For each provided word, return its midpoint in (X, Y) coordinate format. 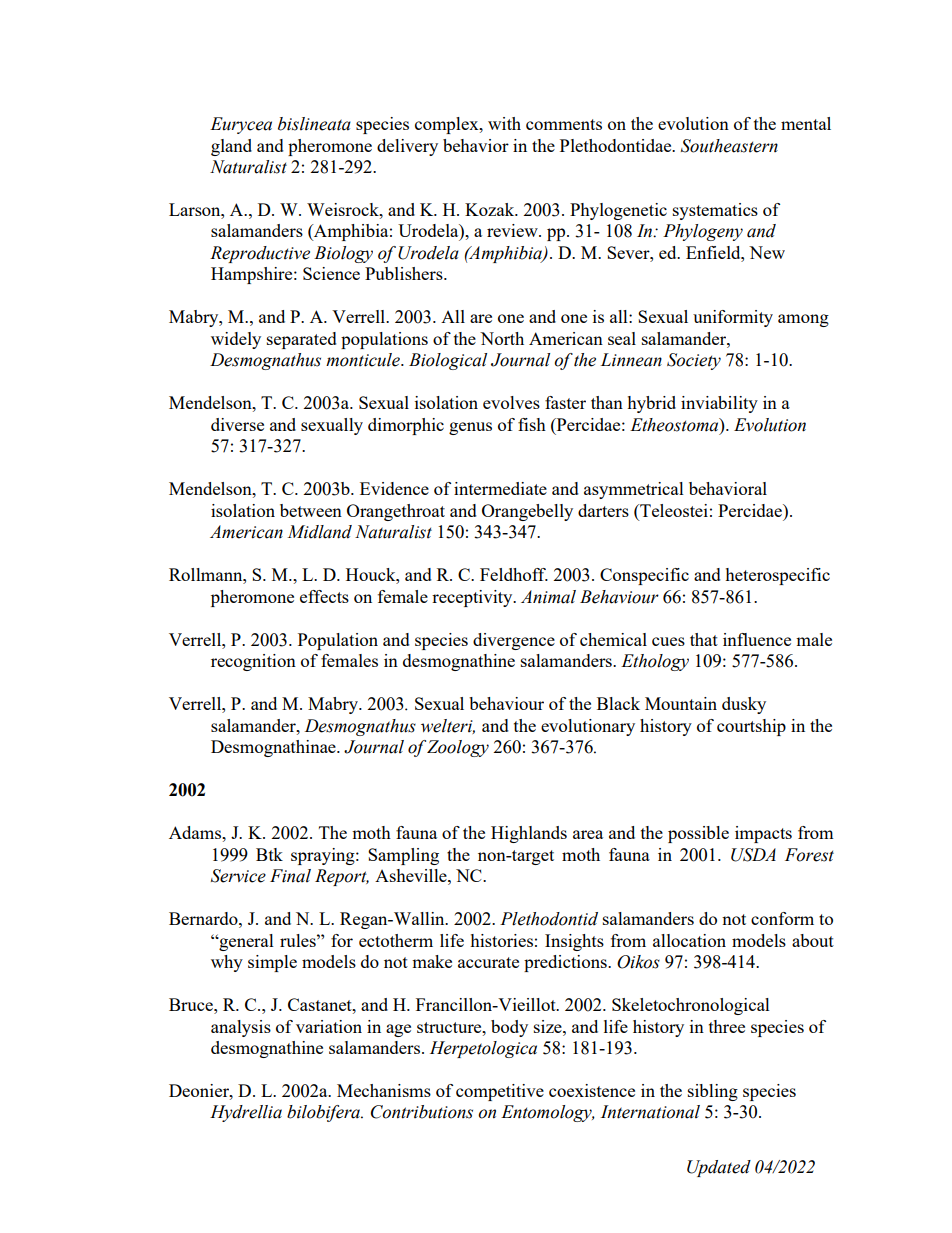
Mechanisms (384, 1090)
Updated (719, 1168)
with (504, 123)
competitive (500, 1092)
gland (231, 147)
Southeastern (729, 146)
